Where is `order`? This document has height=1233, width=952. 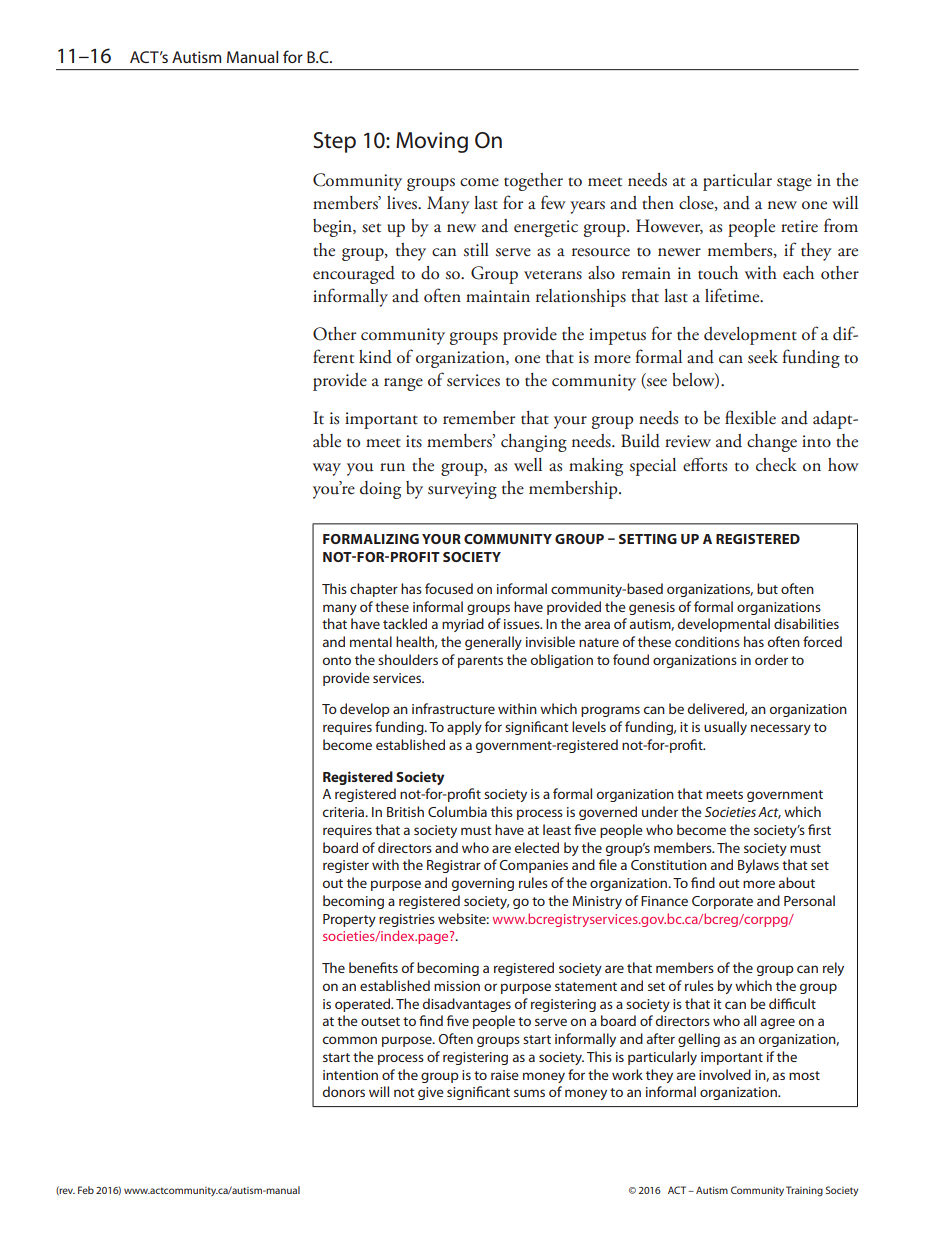 order is located at coordinates (771, 659).
